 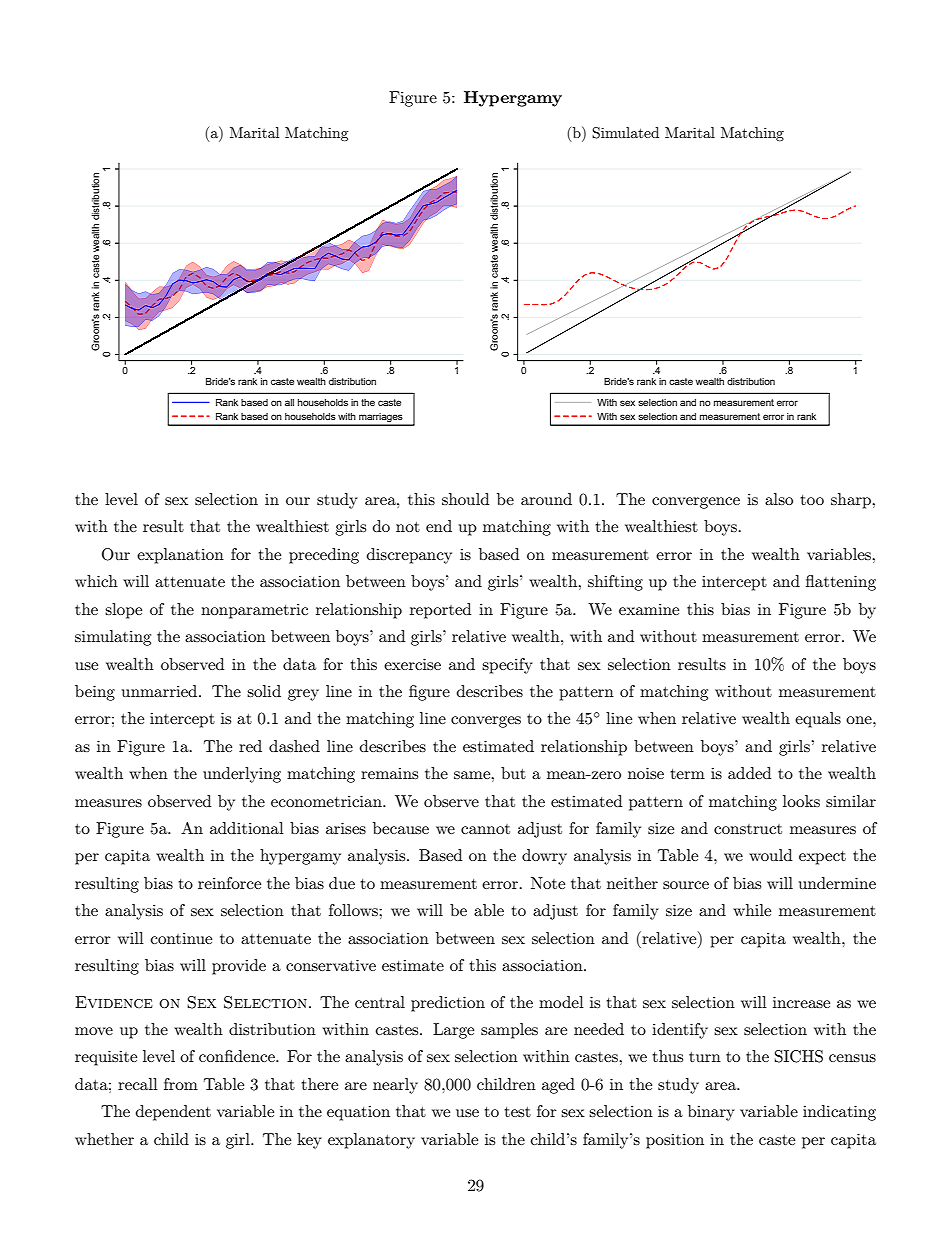 What do you see at coordinates (242, 775) in the page?
I see `underlying` at bounding box center [242, 775].
